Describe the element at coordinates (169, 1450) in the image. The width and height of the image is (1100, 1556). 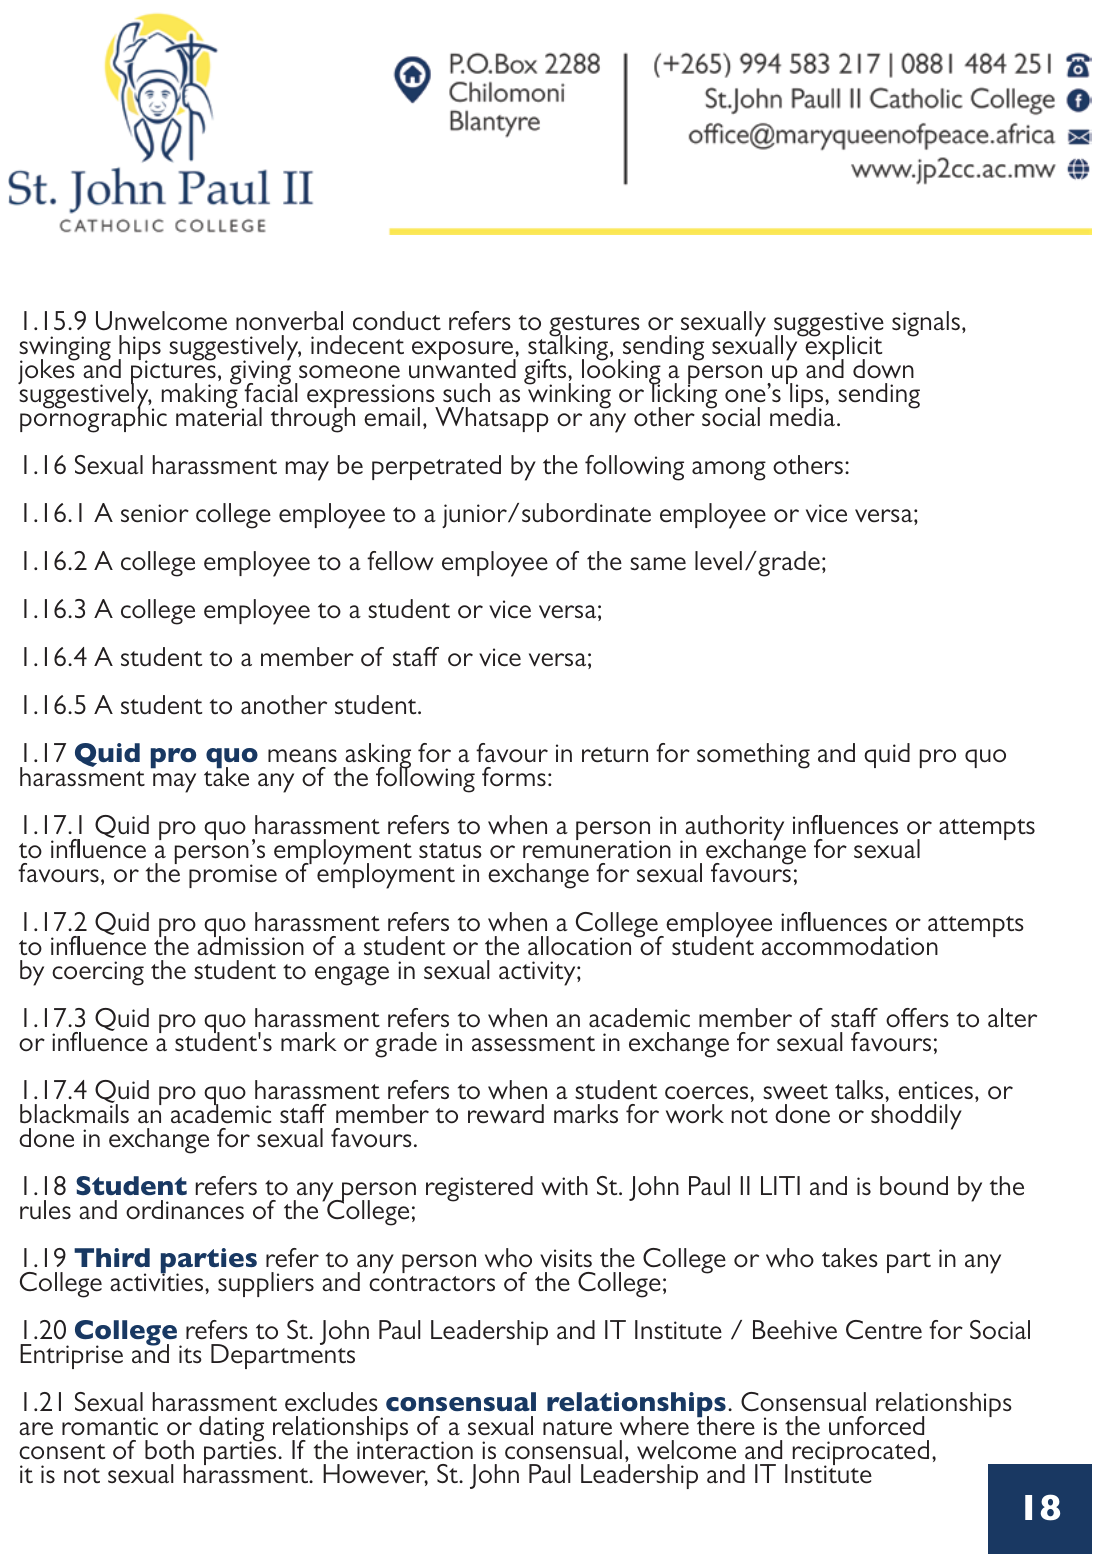
I see `both` at that location.
